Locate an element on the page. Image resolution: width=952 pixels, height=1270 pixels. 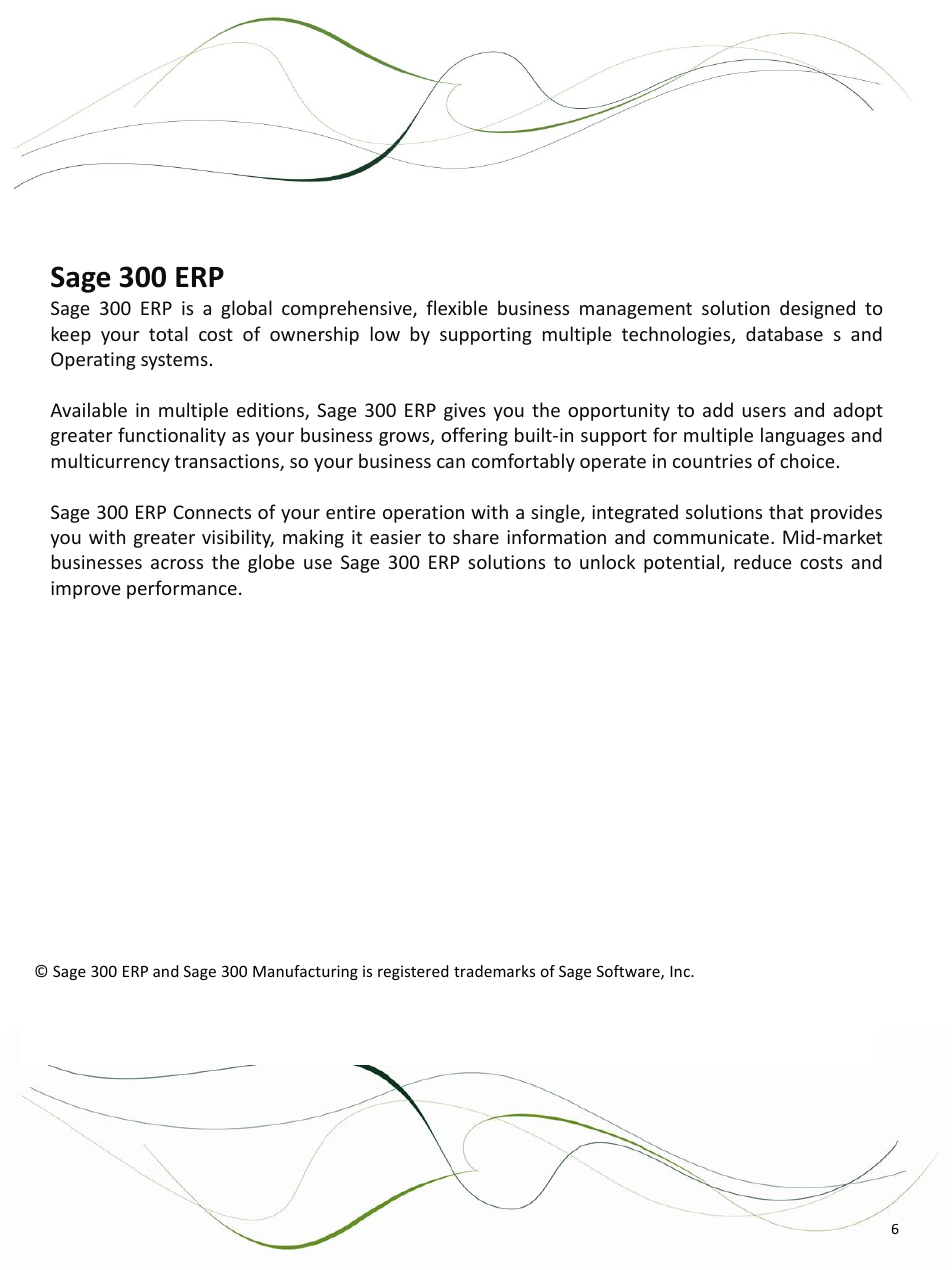
performance is located at coordinates (182, 589).
